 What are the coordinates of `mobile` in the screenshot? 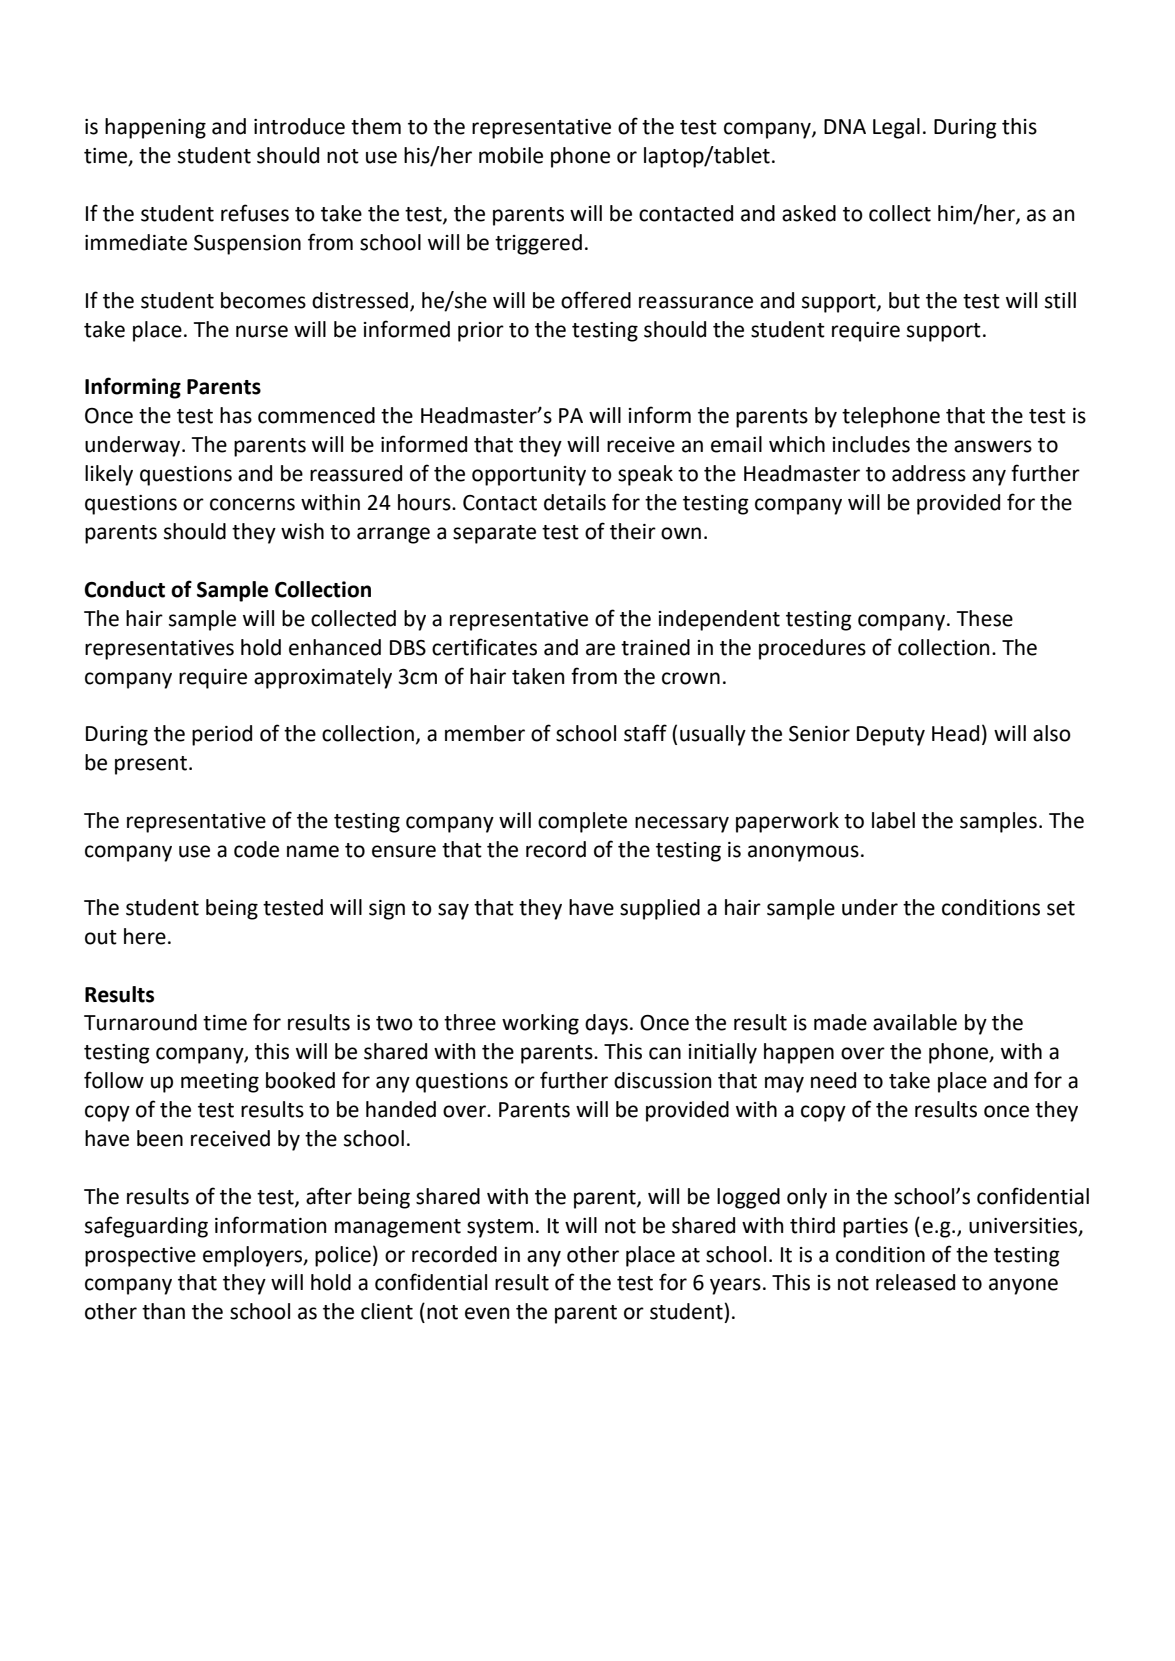 It's located at (511, 155).
